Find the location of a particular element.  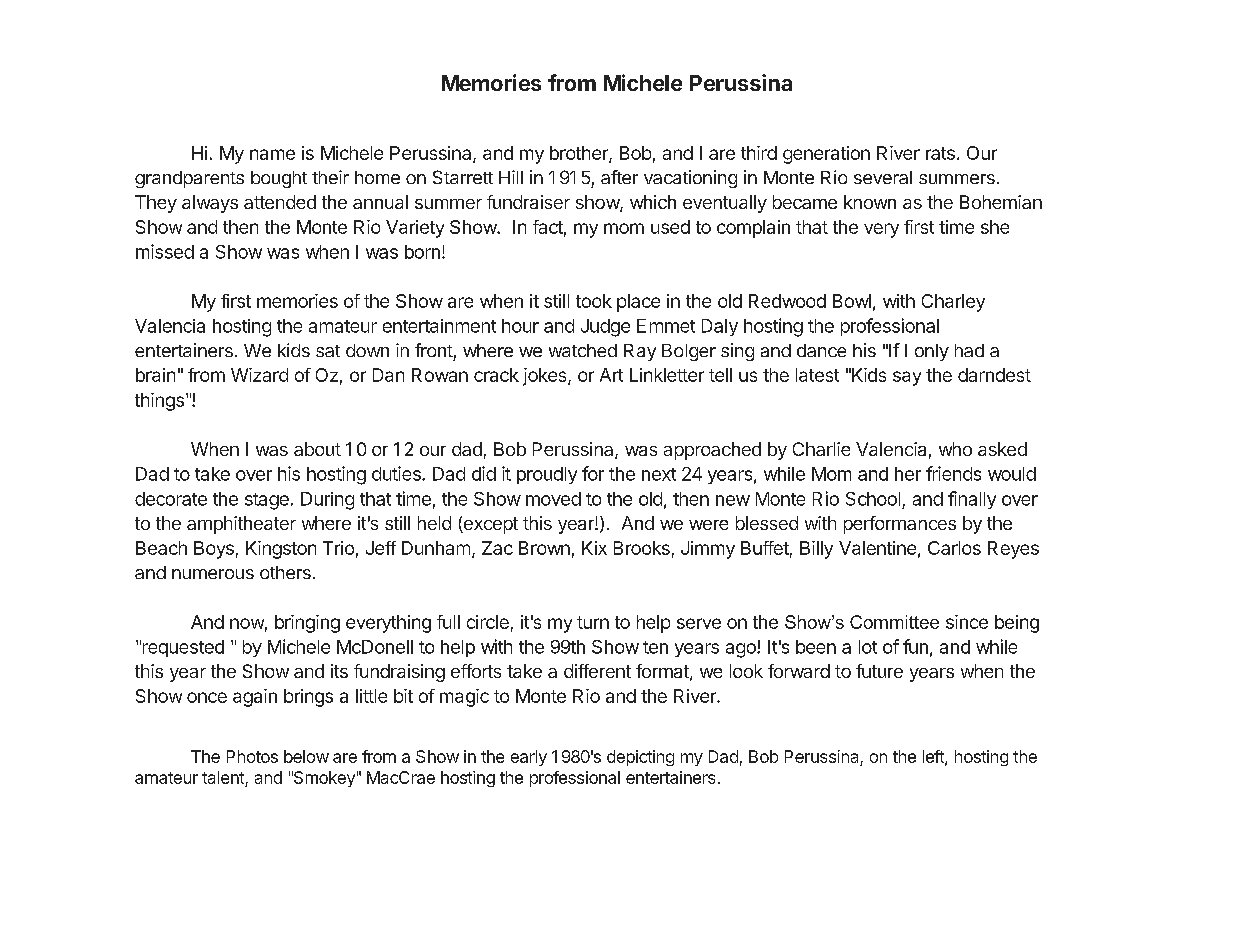

several is located at coordinates (883, 177).
